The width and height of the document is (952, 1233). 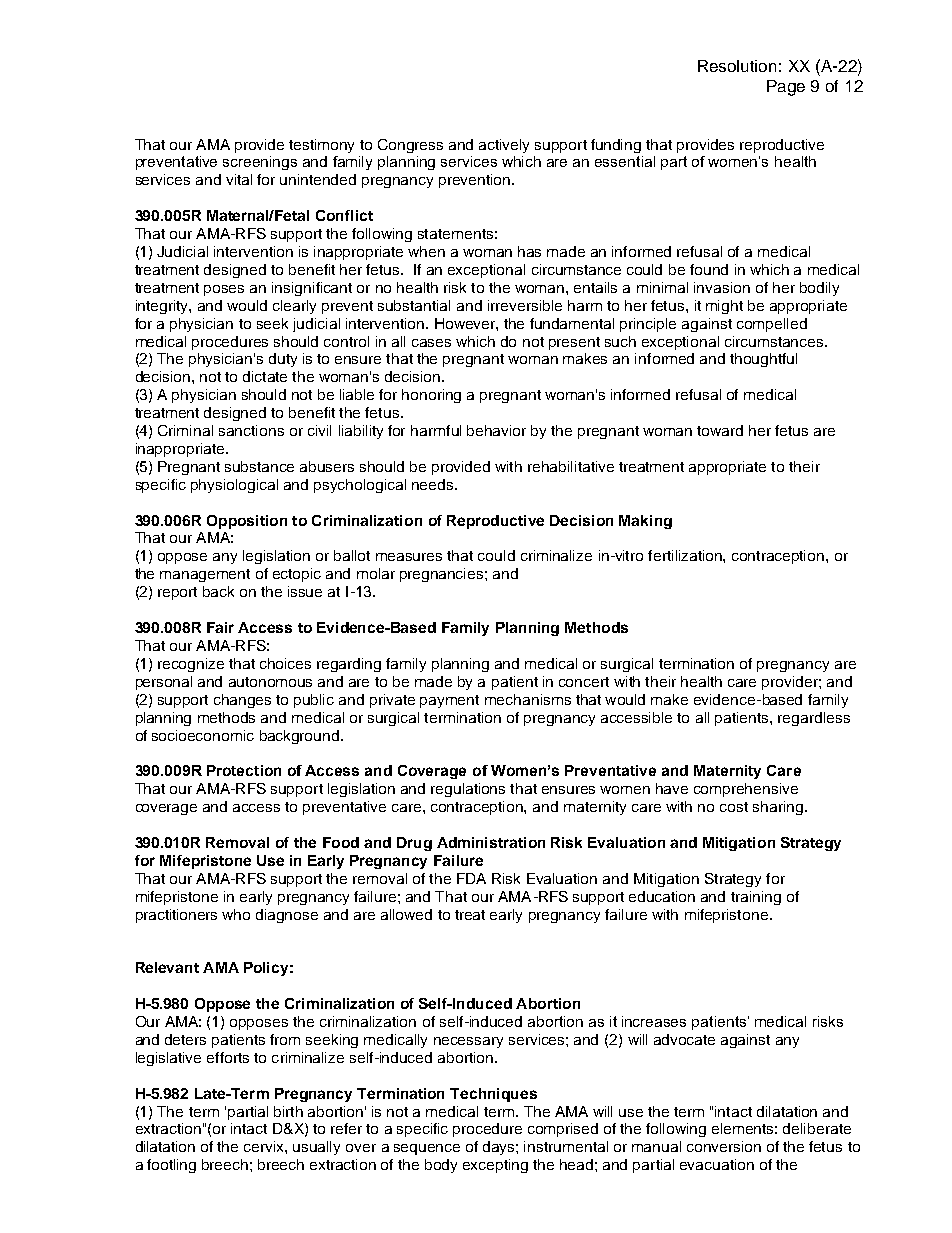 What do you see at coordinates (504, 146) in the document?
I see `actively` at bounding box center [504, 146].
